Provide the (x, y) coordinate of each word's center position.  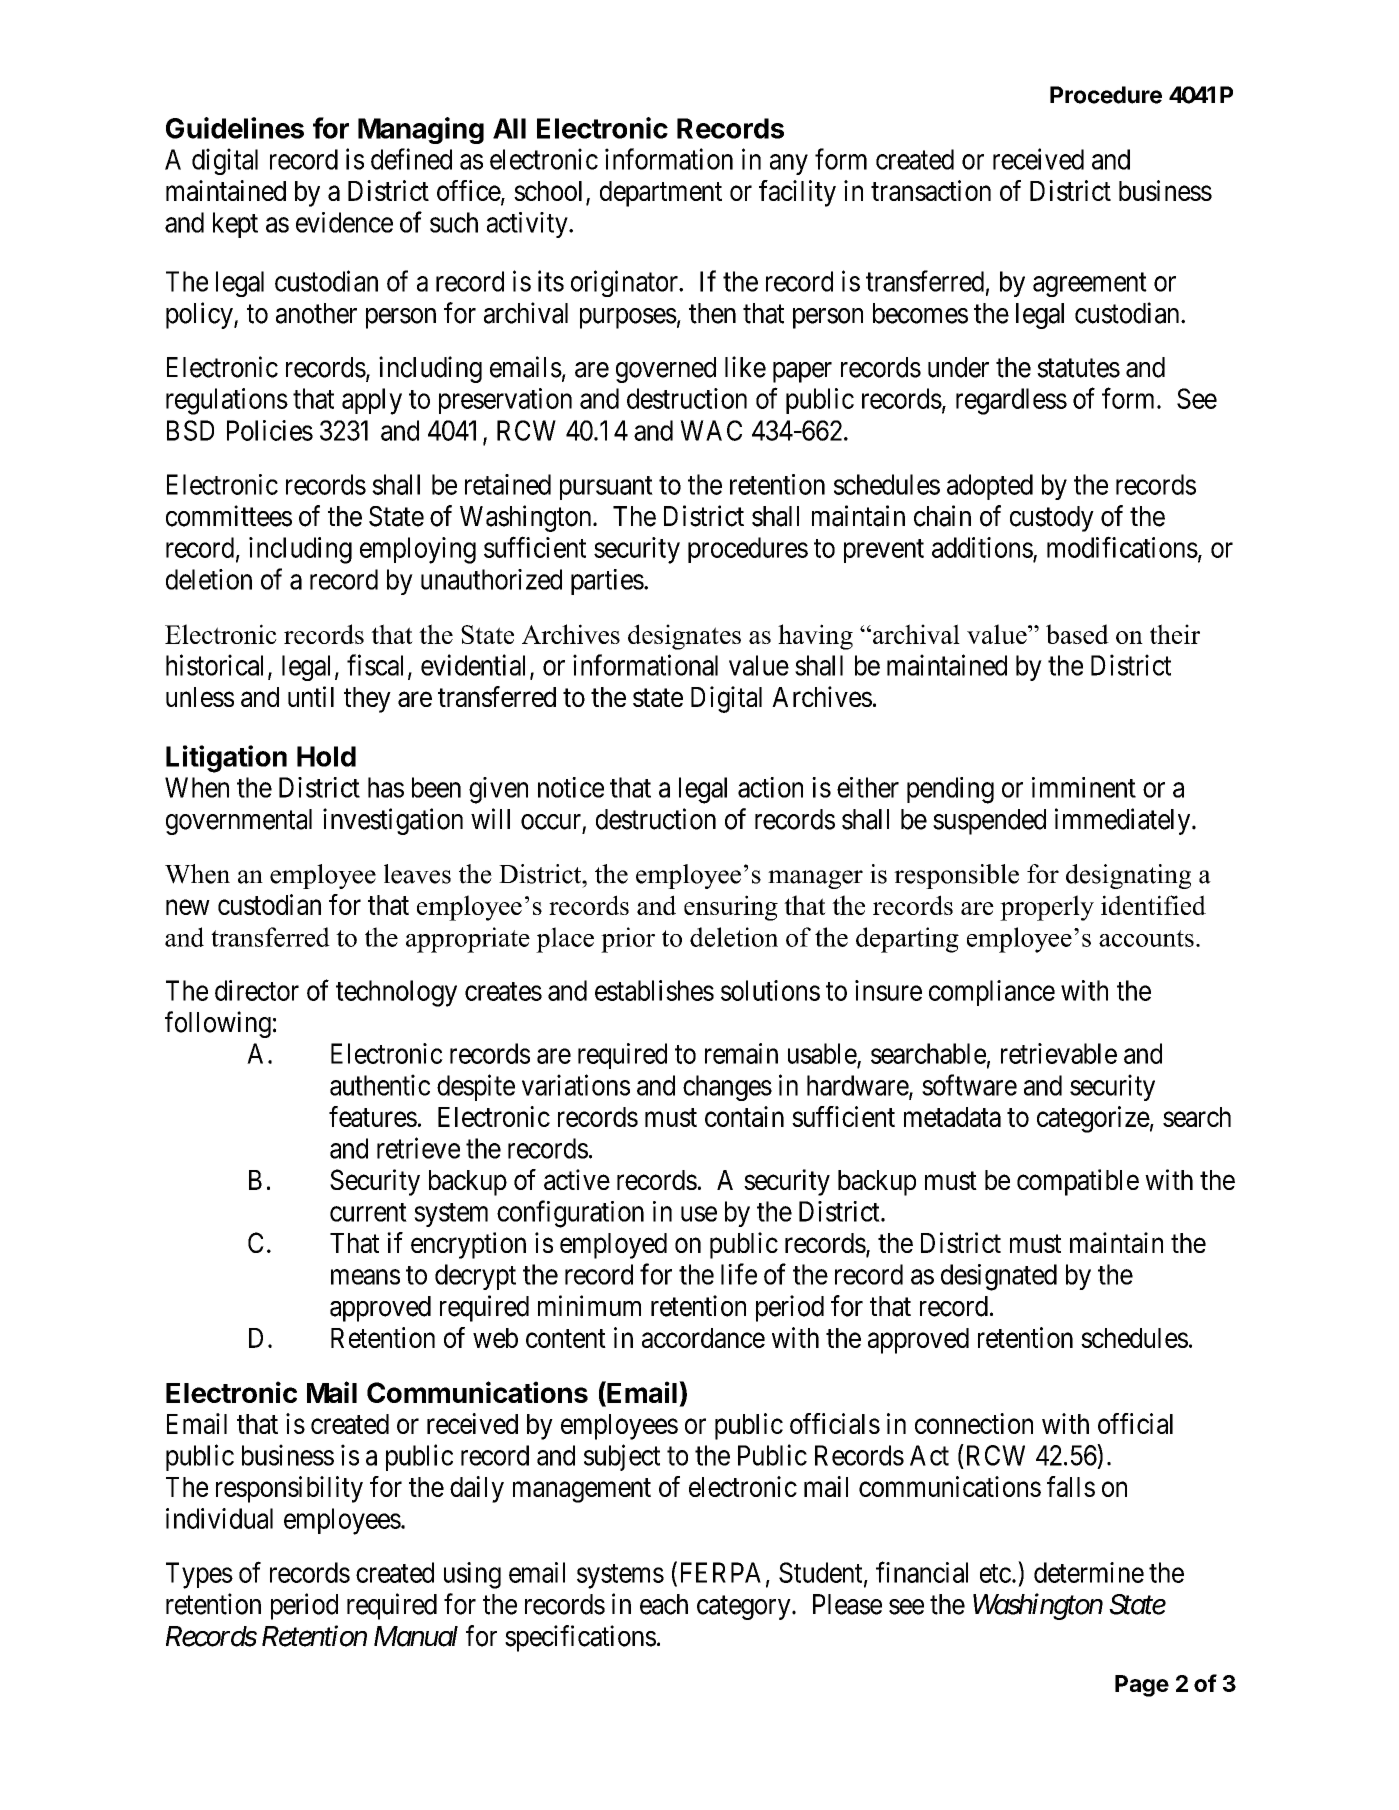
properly (1047, 908)
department (661, 194)
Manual (416, 1636)
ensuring (731, 908)
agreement (1090, 285)
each (664, 1604)
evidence (344, 222)
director (257, 990)
